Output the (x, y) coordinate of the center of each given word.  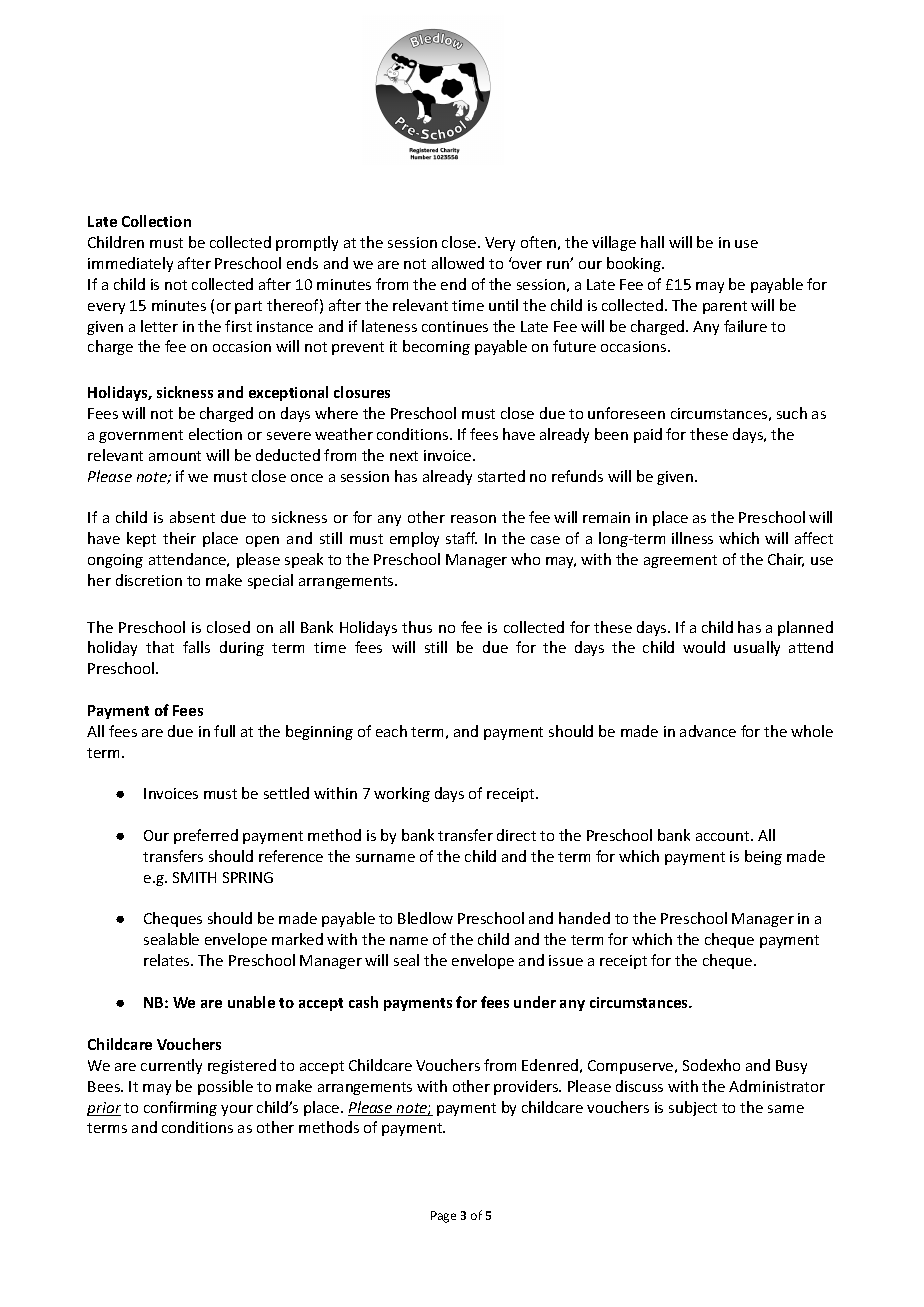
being (763, 857)
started (501, 476)
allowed (458, 263)
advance (708, 731)
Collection (156, 221)
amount (175, 456)
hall (652, 242)
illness (692, 538)
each (391, 731)
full (224, 731)
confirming (180, 1108)
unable (251, 1002)
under (535, 1002)
